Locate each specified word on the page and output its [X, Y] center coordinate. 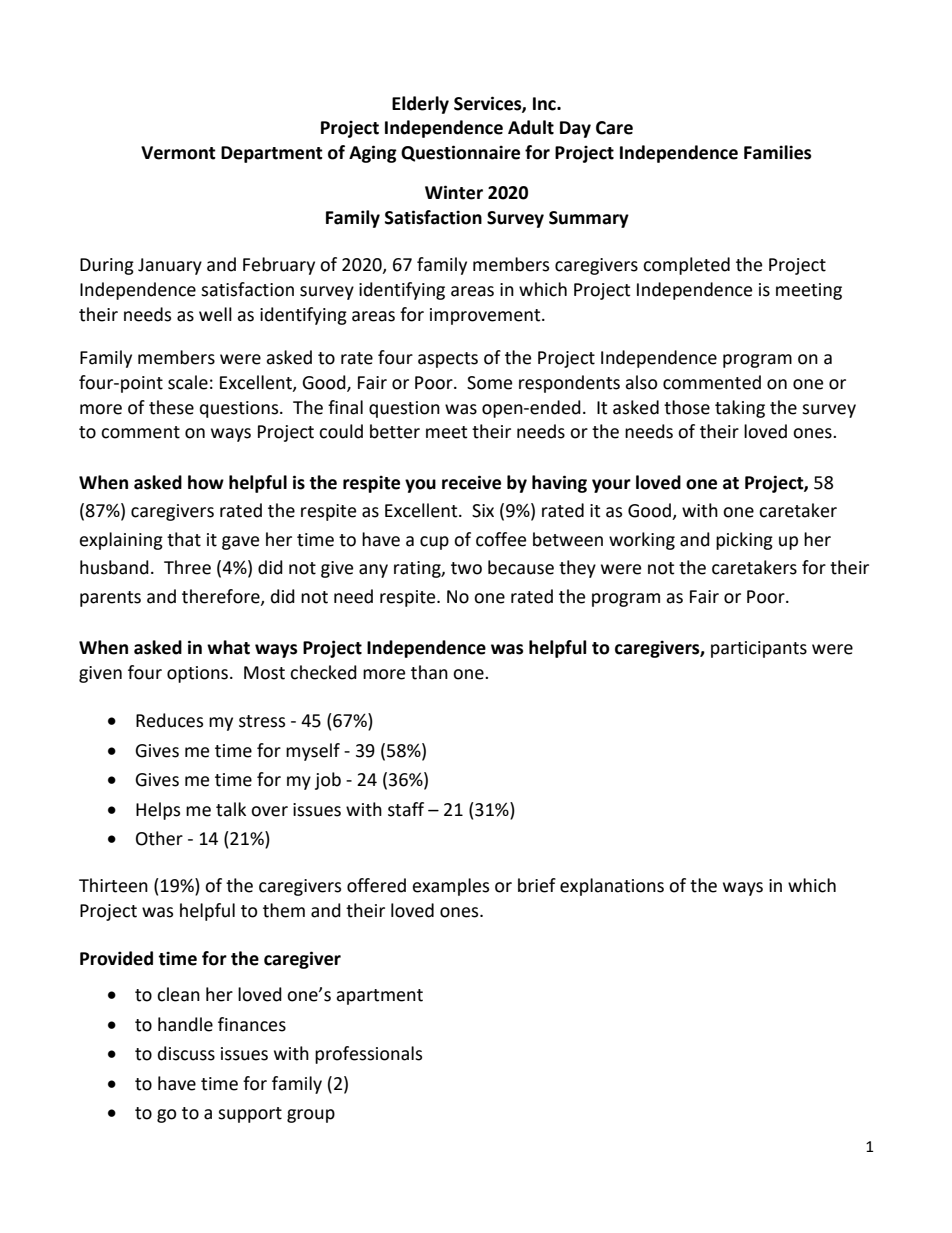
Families [777, 152]
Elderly [420, 105]
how [206, 482]
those [687, 407]
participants [759, 649]
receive [471, 482]
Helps [158, 811]
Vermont [178, 153]
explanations [612, 887]
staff [406, 809]
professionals [368, 1055]
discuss [186, 1053]
